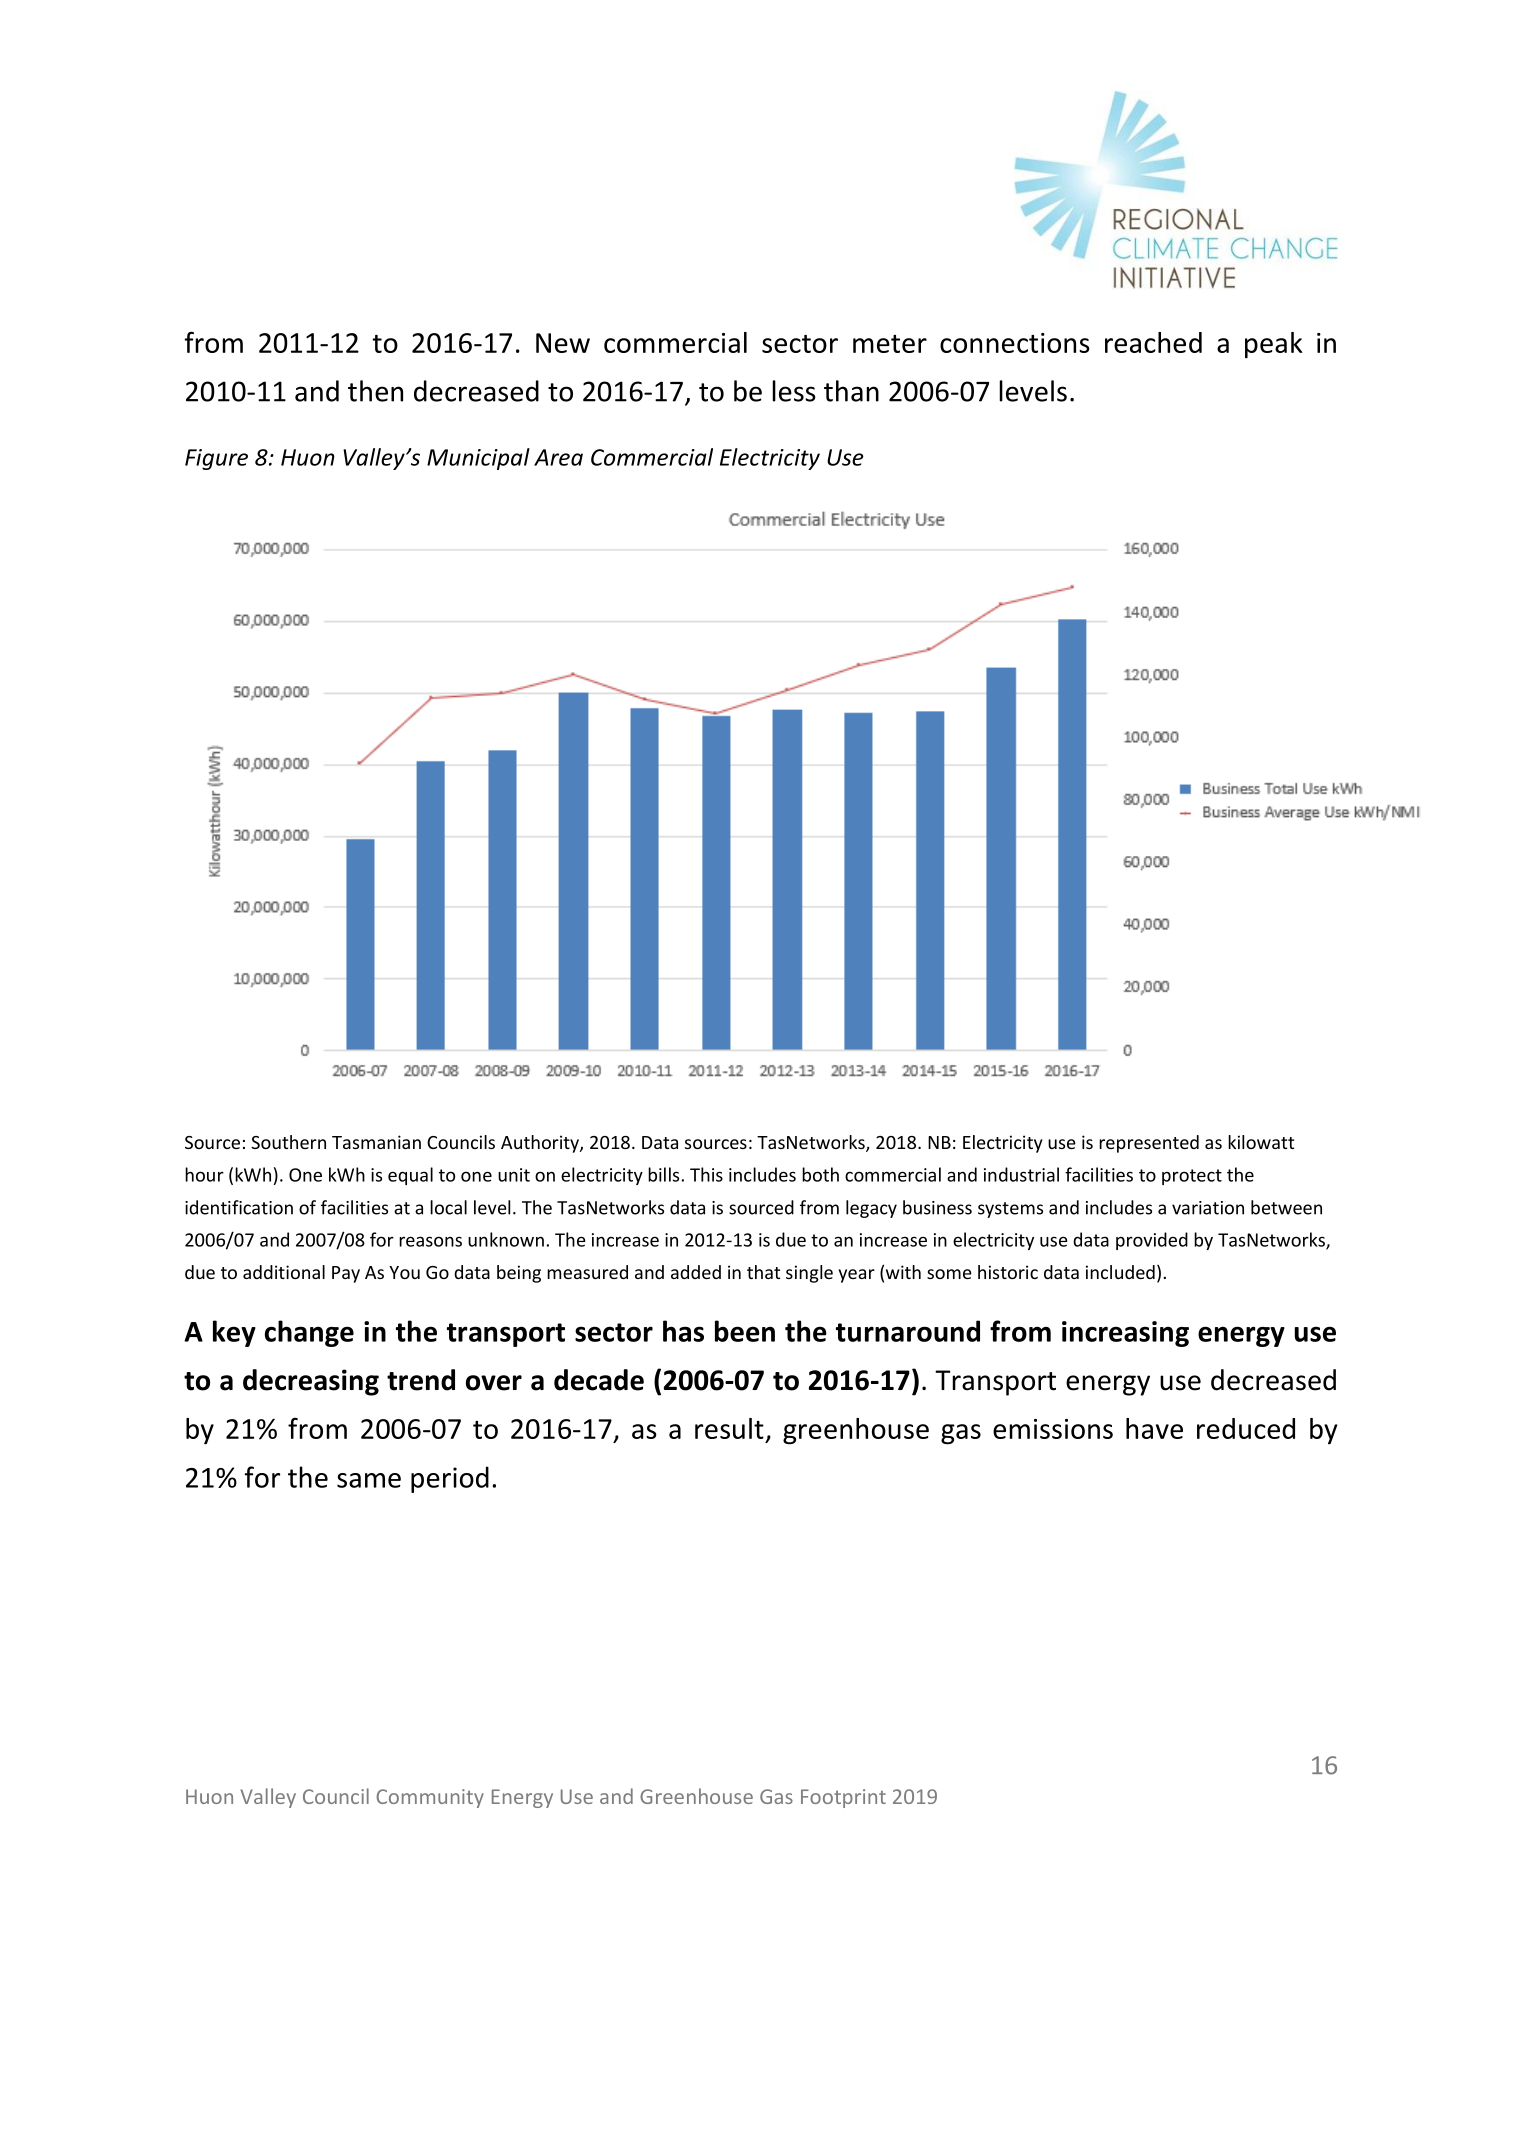 The height and width of the image is (2153, 1522). Describe the element at coordinates (558, 457) in the image. I see `Area` at that location.
